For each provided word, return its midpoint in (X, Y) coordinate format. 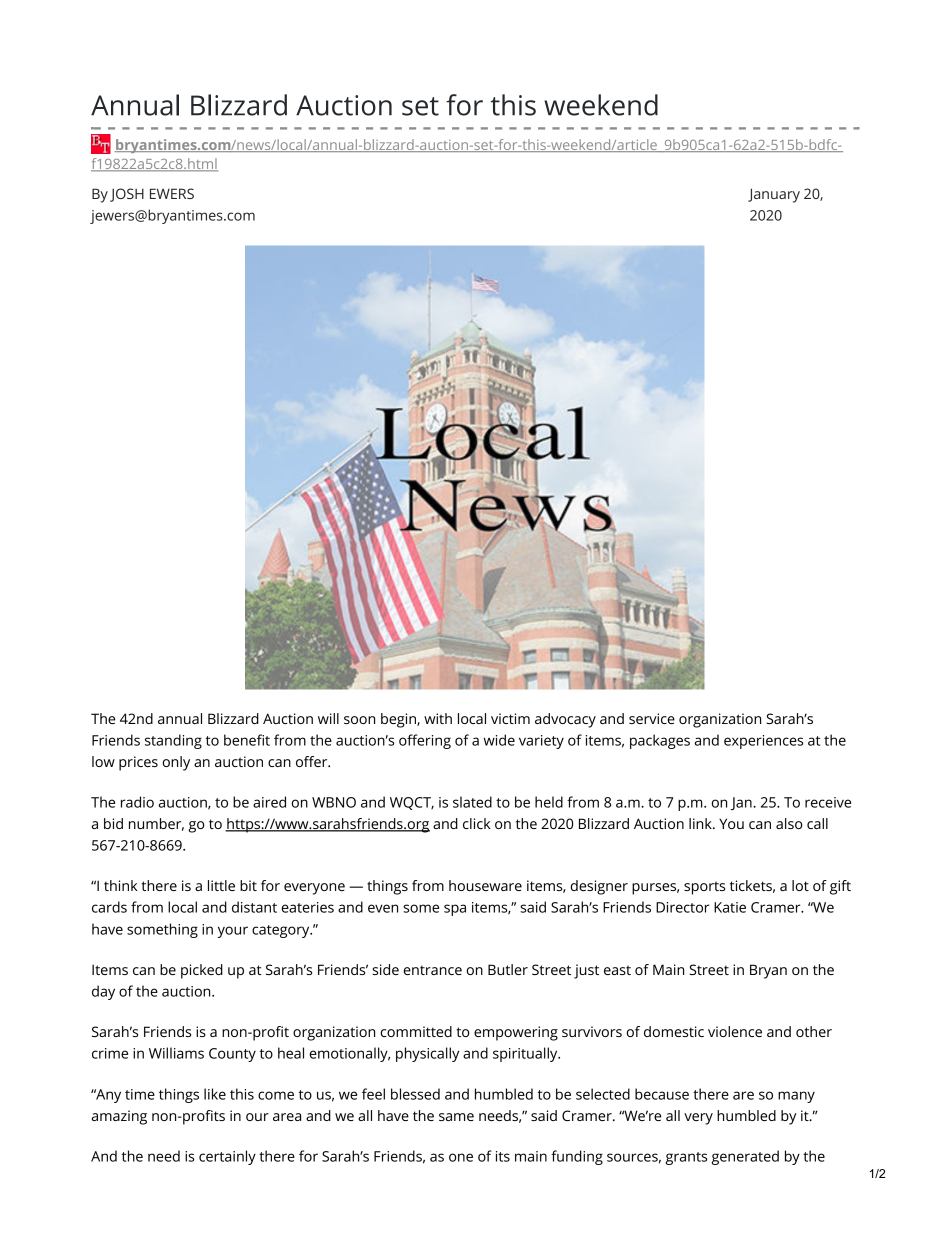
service (652, 718)
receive (828, 802)
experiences (763, 742)
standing (173, 741)
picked (202, 971)
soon (359, 720)
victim (510, 718)
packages (660, 741)
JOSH (127, 195)
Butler (508, 969)
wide (499, 740)
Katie (730, 907)
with (438, 718)
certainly (227, 1157)
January (774, 195)
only (176, 763)
